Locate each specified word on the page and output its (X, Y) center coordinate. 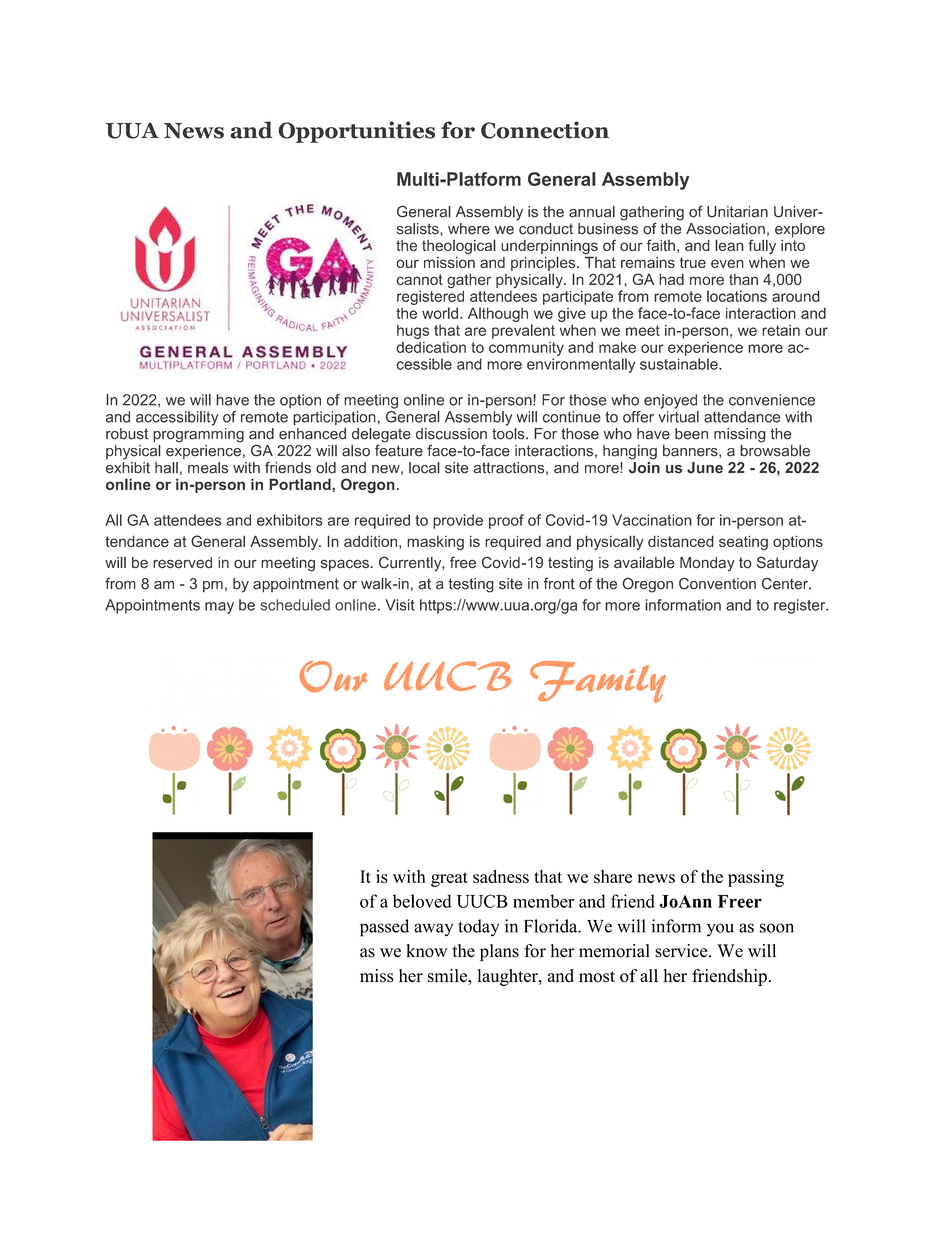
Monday (707, 564)
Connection (545, 130)
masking (435, 543)
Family (598, 682)
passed (384, 928)
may (219, 608)
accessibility (177, 418)
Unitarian (737, 212)
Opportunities (356, 132)
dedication (431, 347)
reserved (182, 563)
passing (756, 878)
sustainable (680, 364)
